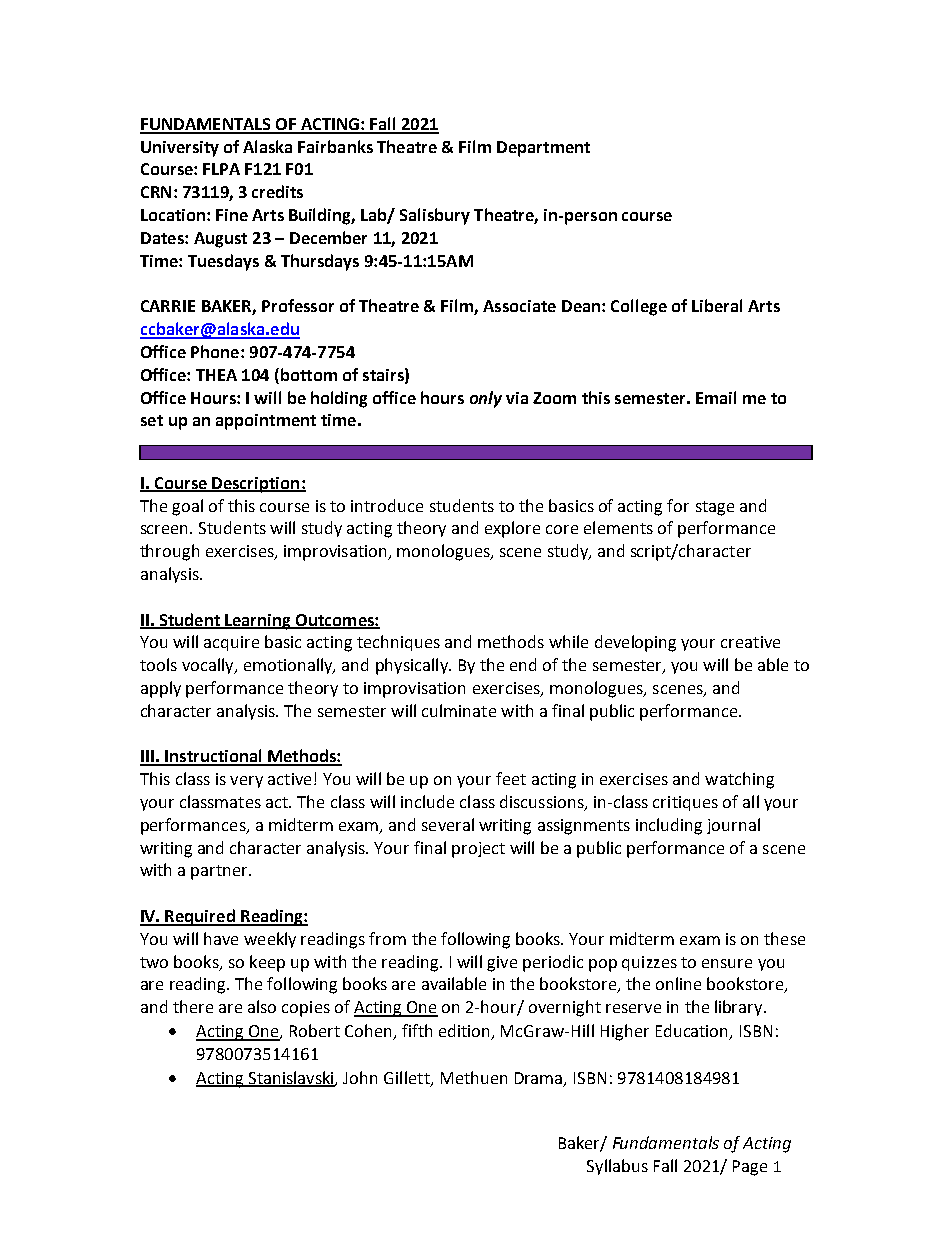 This screenshot has width=952, height=1233. I want to click on Liberal, so click(717, 305).
